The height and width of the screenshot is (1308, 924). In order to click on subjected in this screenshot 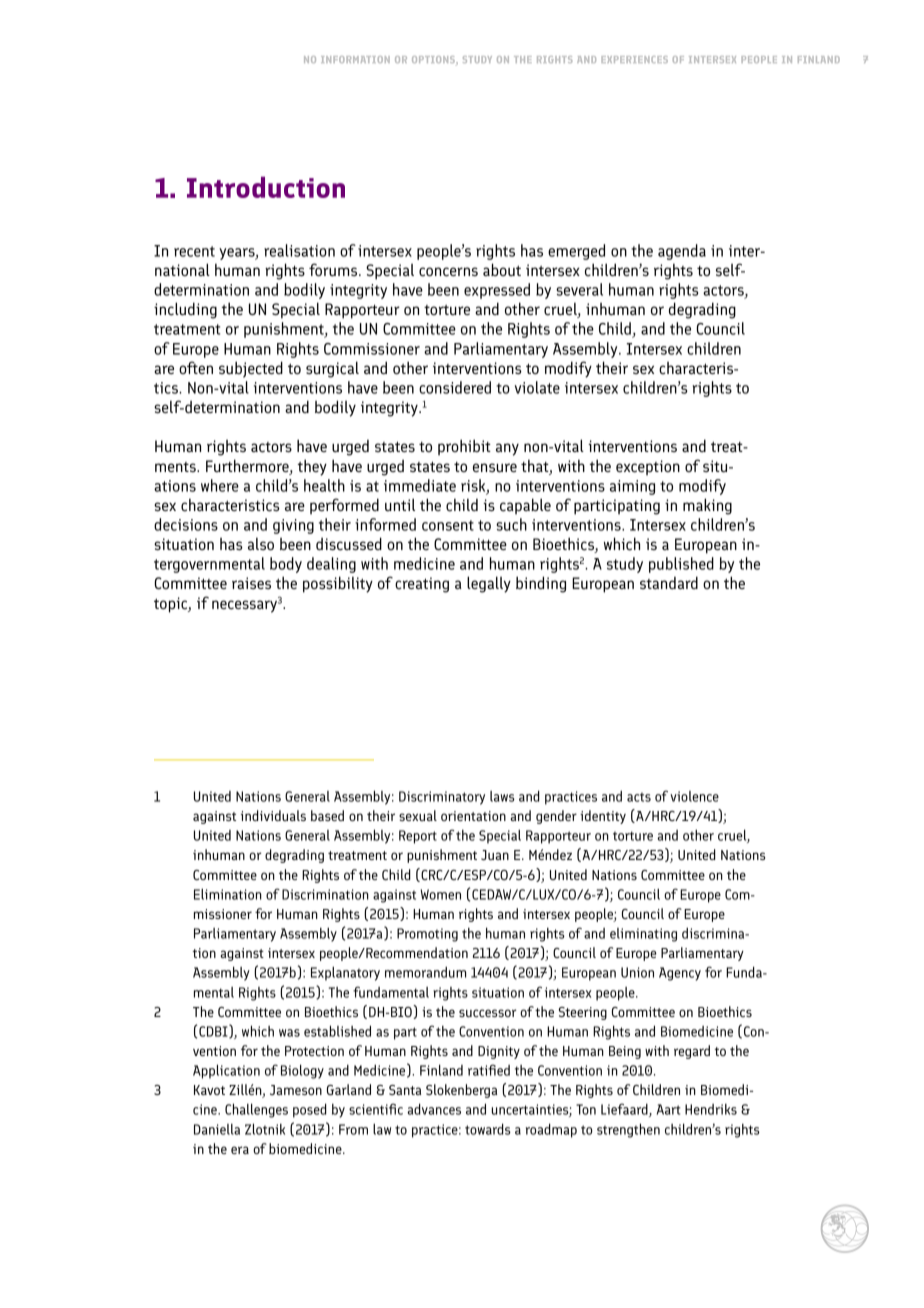, I will do `click(251, 369)`.
